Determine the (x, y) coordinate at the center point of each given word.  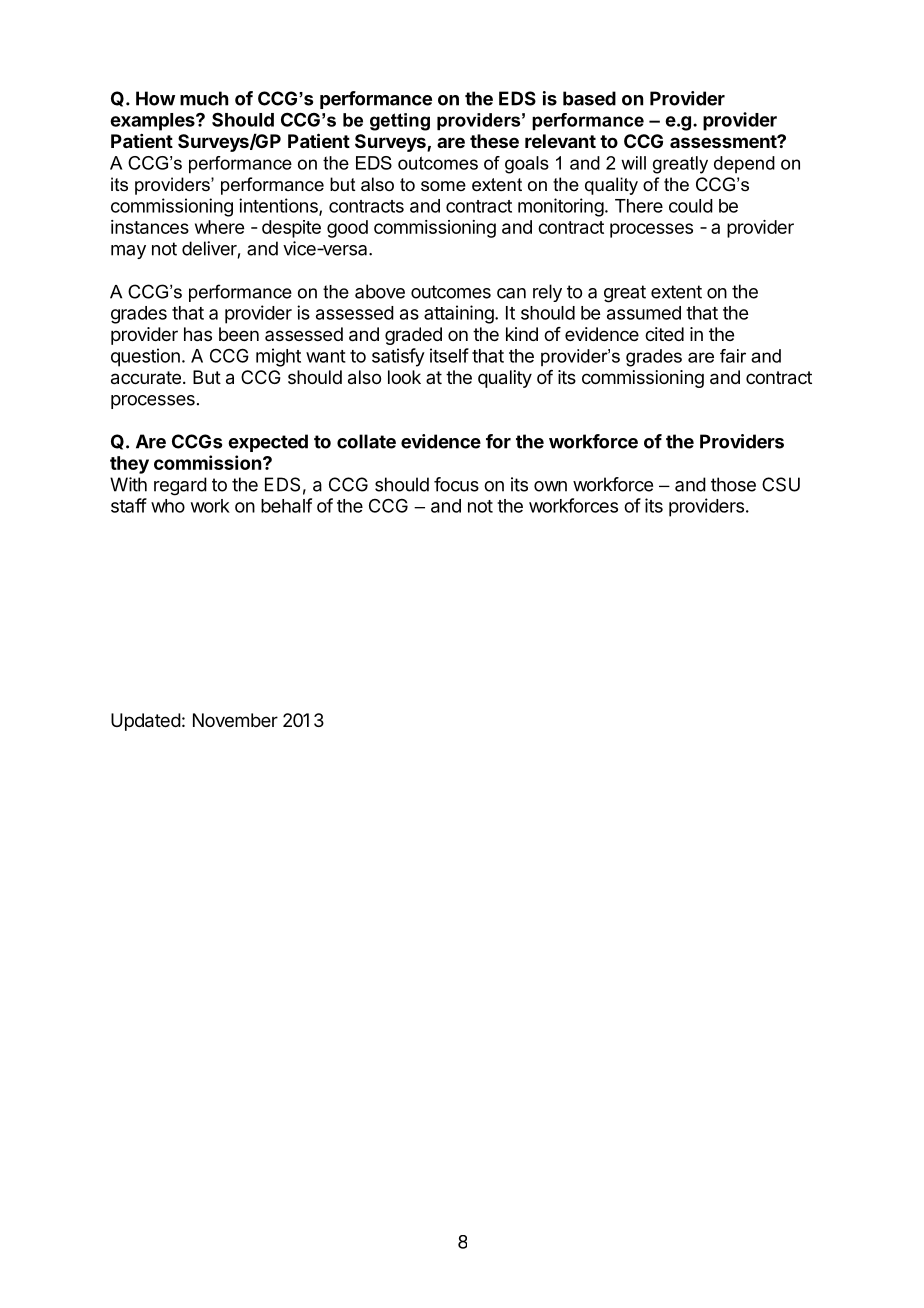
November (235, 720)
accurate (146, 378)
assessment (724, 141)
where (219, 227)
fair (733, 356)
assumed (644, 313)
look (404, 377)
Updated (146, 722)
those (733, 484)
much (204, 98)
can (511, 293)
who (168, 506)
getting (400, 122)
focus (456, 484)
